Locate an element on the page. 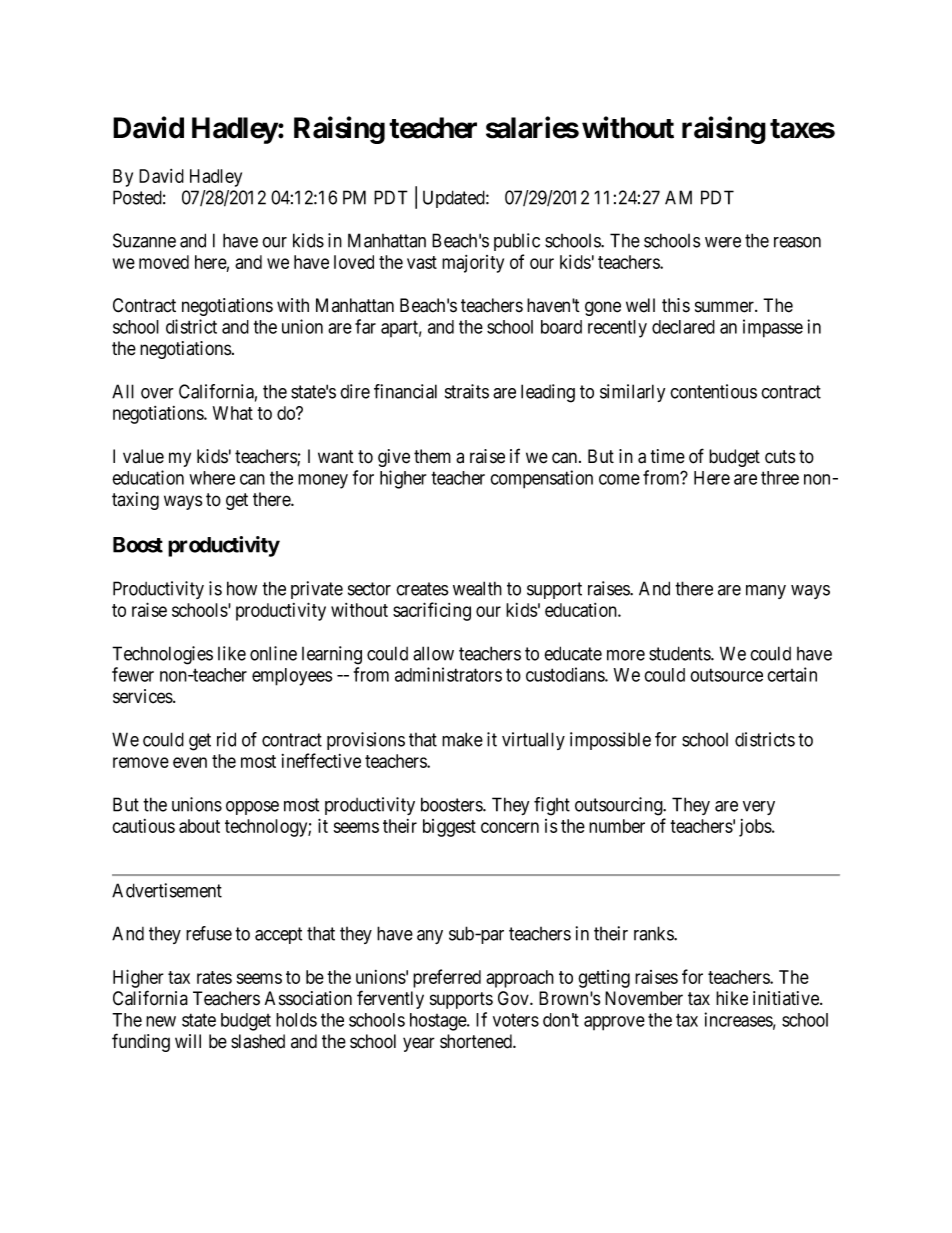 This document has width=952, height=1233. hike is located at coordinates (732, 998).
